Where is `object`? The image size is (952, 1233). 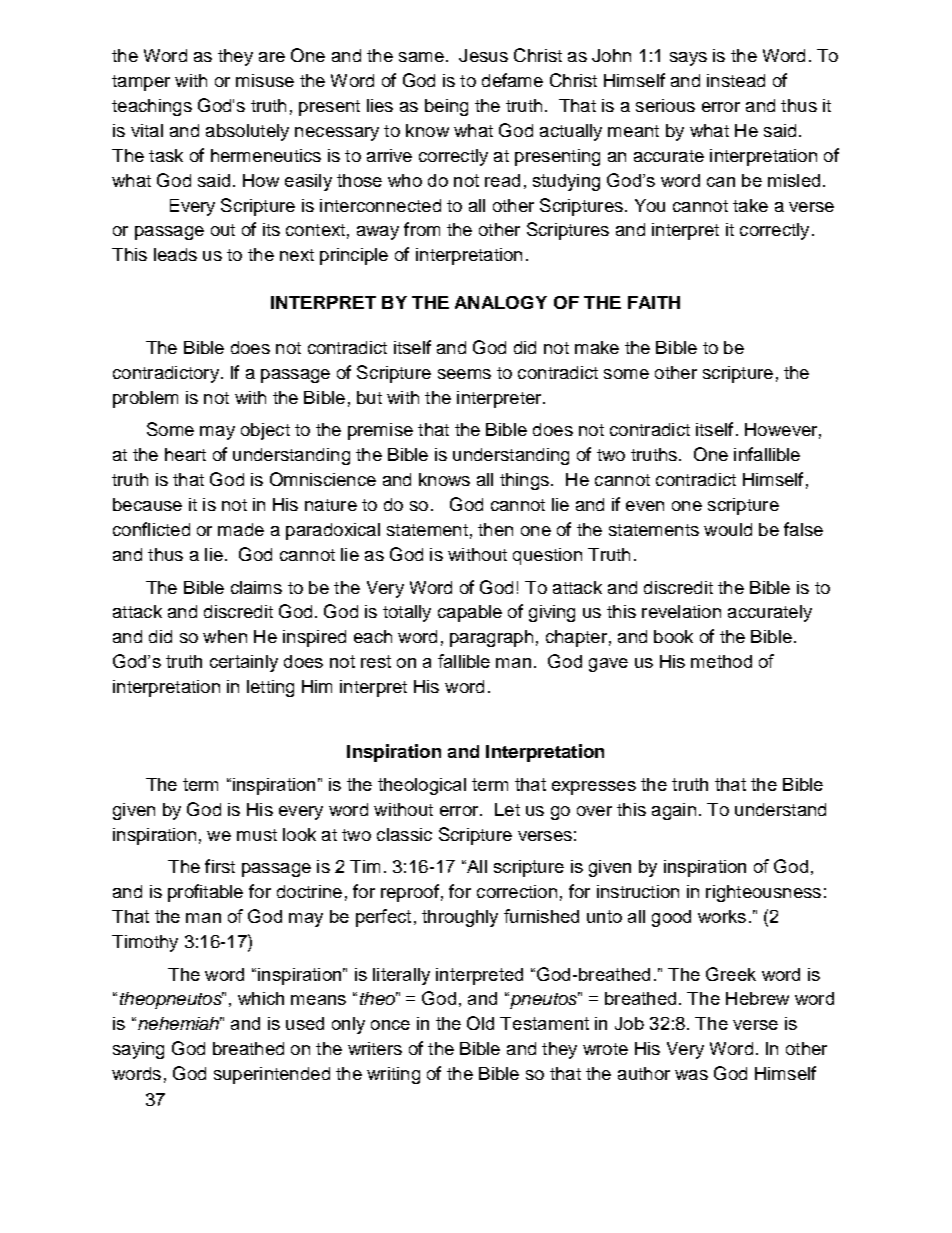 object is located at coordinates (265, 431).
